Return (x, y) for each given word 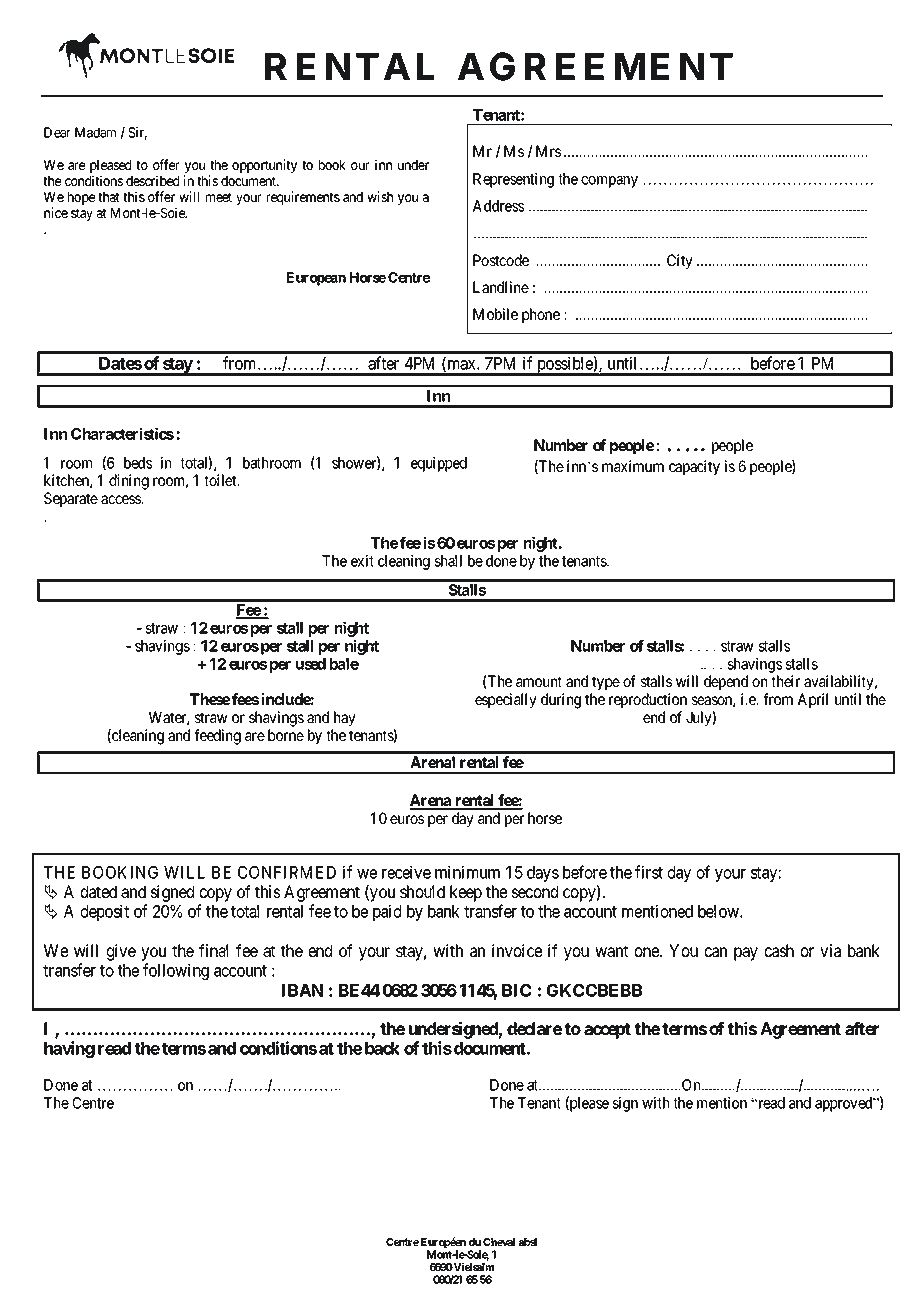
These (210, 699)
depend (726, 682)
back (382, 1048)
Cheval (499, 1242)
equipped (439, 464)
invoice (517, 950)
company (609, 182)
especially (506, 700)
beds (138, 463)
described (152, 180)
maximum (633, 466)
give (121, 952)
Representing (513, 180)
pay (746, 954)
